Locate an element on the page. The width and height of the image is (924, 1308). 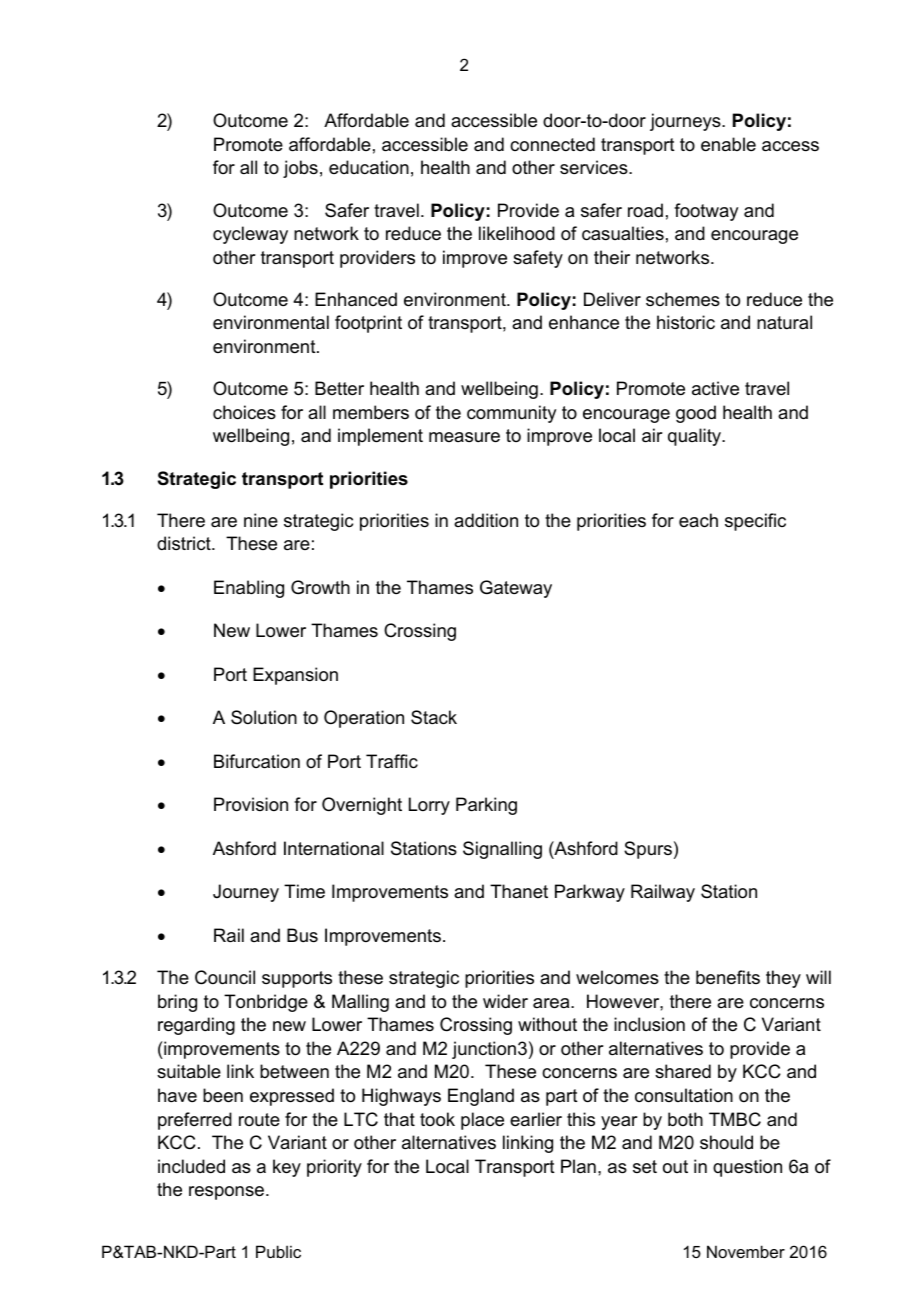
choices is located at coordinates (244, 412).
